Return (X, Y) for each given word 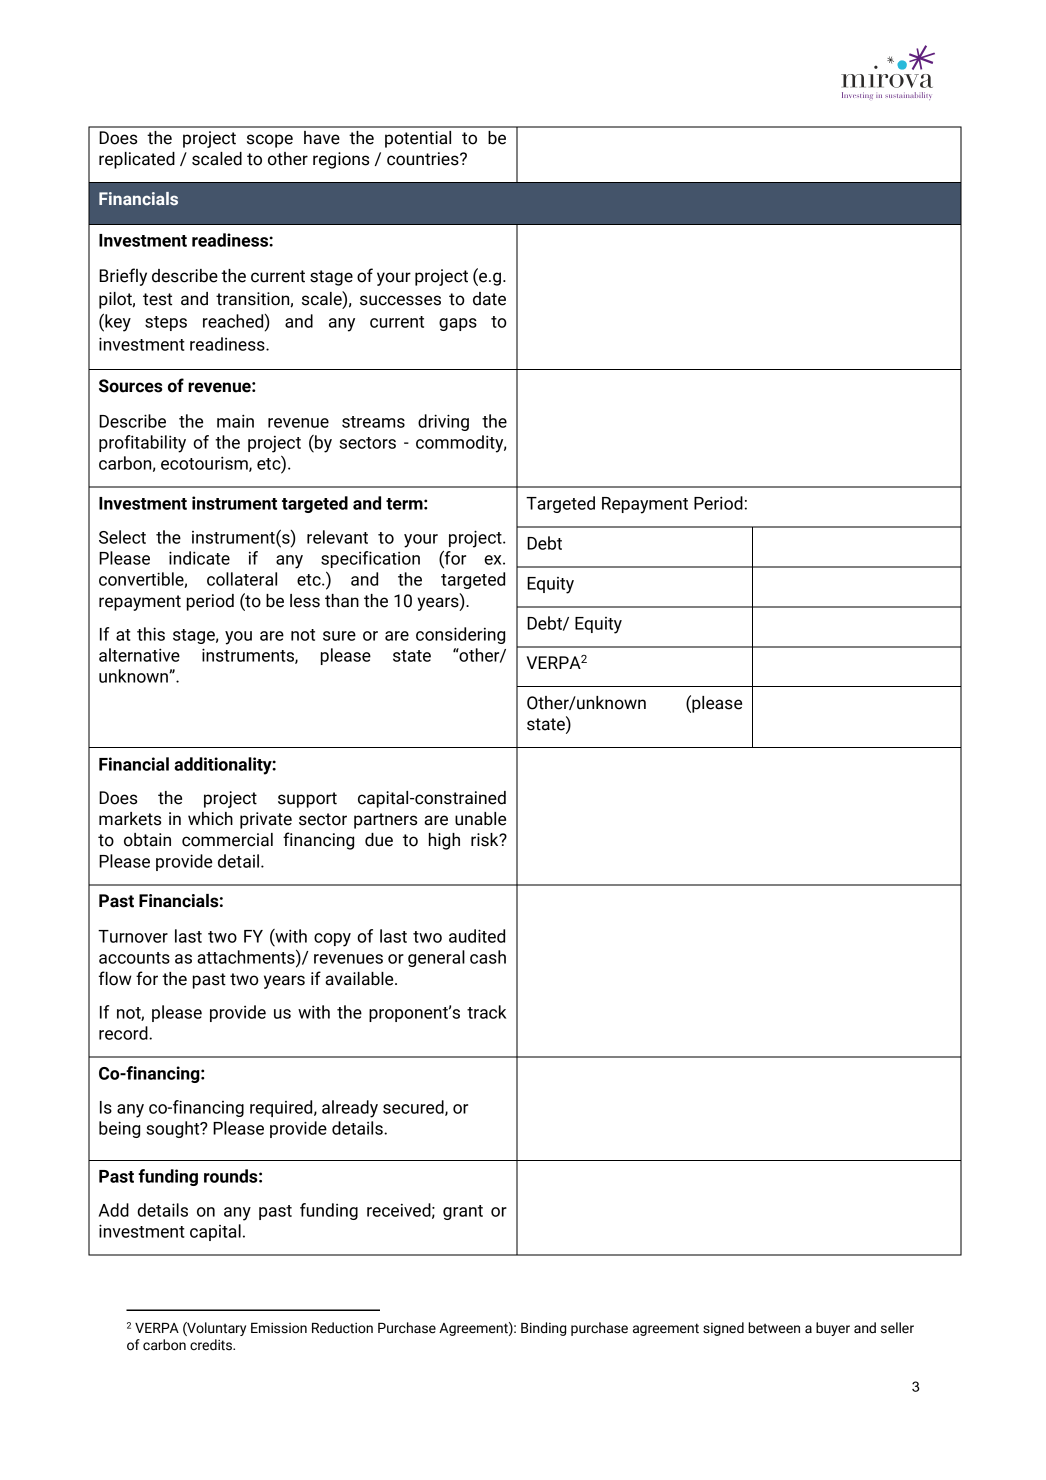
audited (477, 936)
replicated (137, 160)
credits (212, 1345)
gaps (458, 324)
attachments (247, 957)
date (489, 299)
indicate (199, 558)
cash (488, 957)
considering (460, 635)
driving (443, 422)
